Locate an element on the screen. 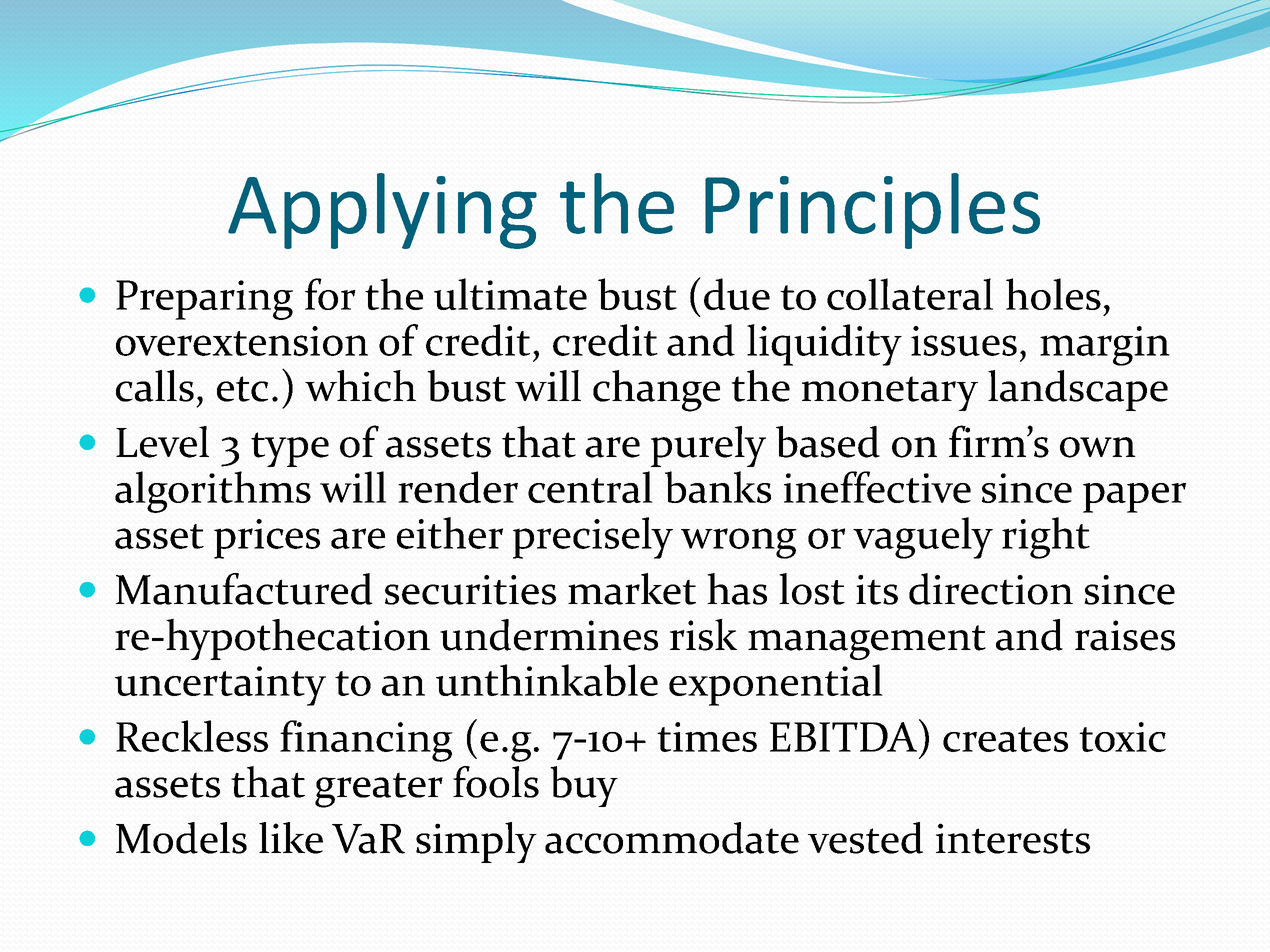 The image size is (1270, 952). prices is located at coordinates (267, 539).
